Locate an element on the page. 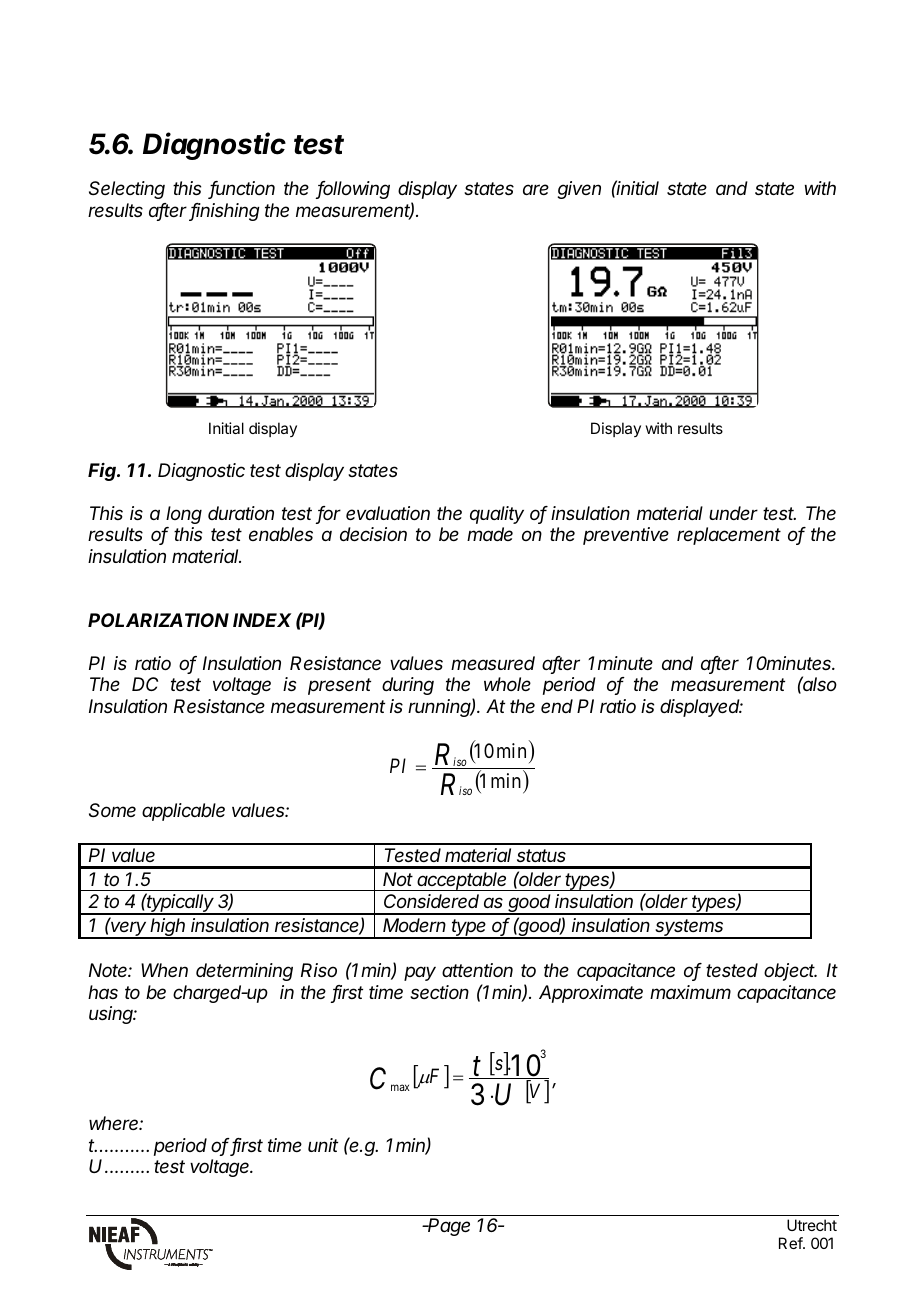  attention is located at coordinates (477, 970).
